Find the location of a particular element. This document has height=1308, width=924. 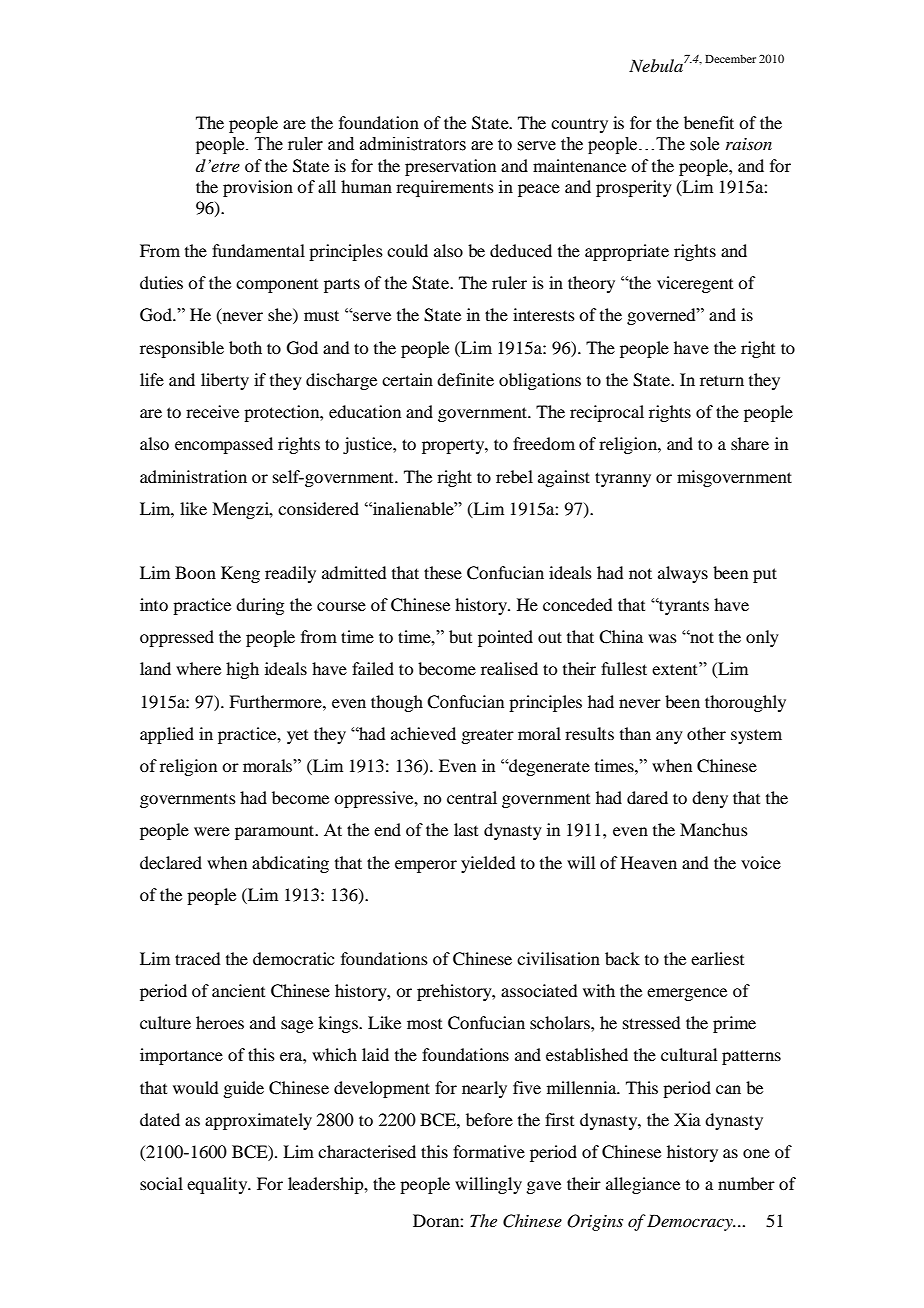

rebel is located at coordinates (514, 476).
